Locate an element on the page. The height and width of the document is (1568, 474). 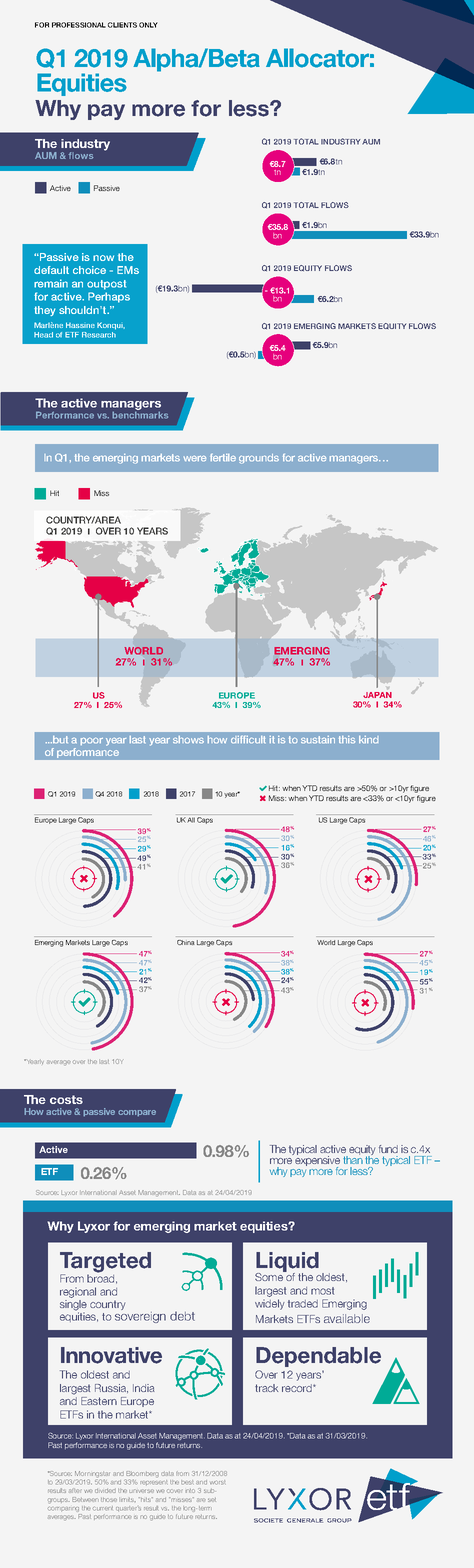
grounds is located at coordinates (259, 459).
